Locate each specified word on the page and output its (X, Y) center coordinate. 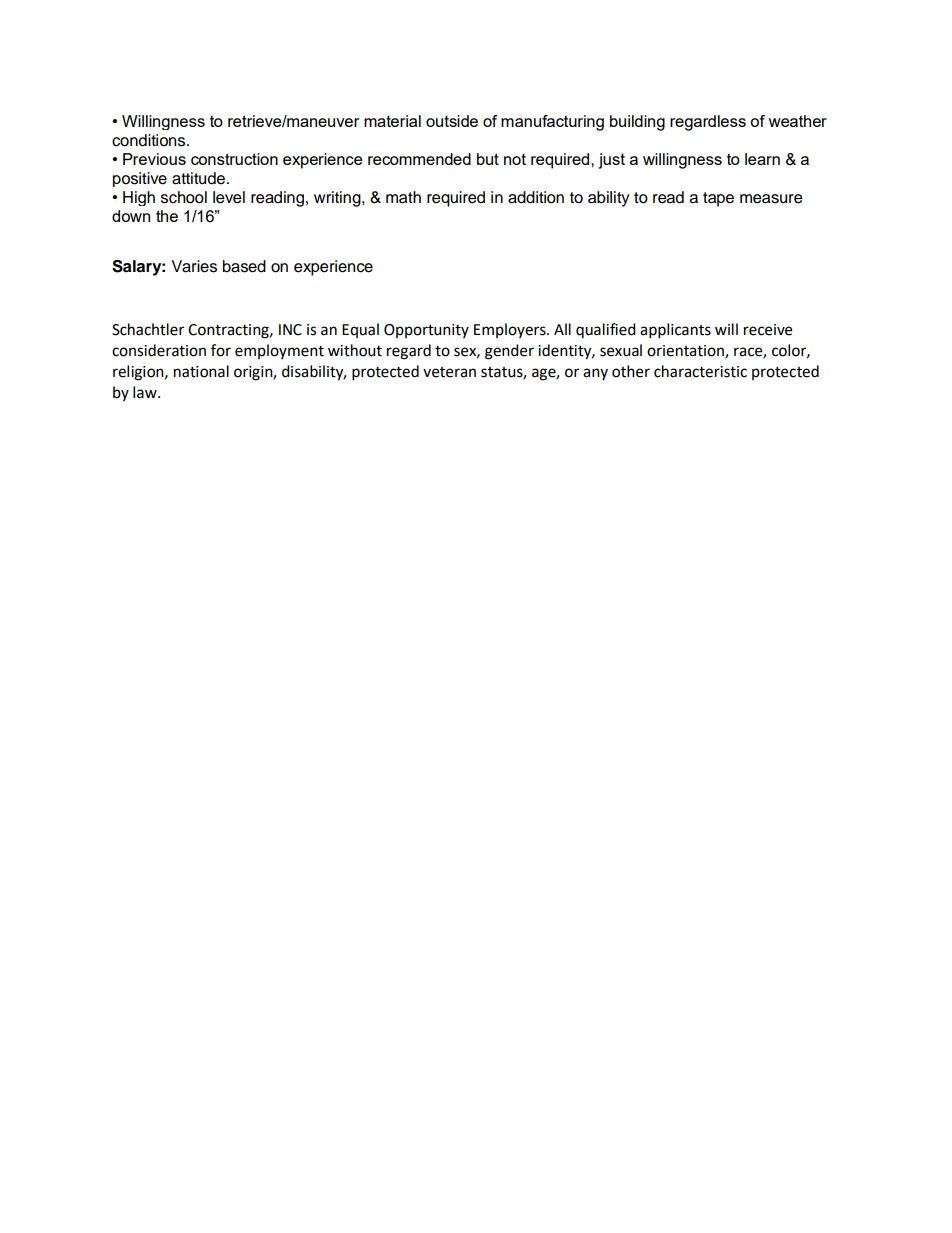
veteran (449, 372)
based (244, 266)
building (637, 123)
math (403, 197)
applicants (675, 331)
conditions (150, 140)
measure (771, 199)
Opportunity (426, 331)
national (201, 371)
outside (452, 121)
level (229, 197)
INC (290, 330)
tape (718, 199)
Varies (194, 266)
